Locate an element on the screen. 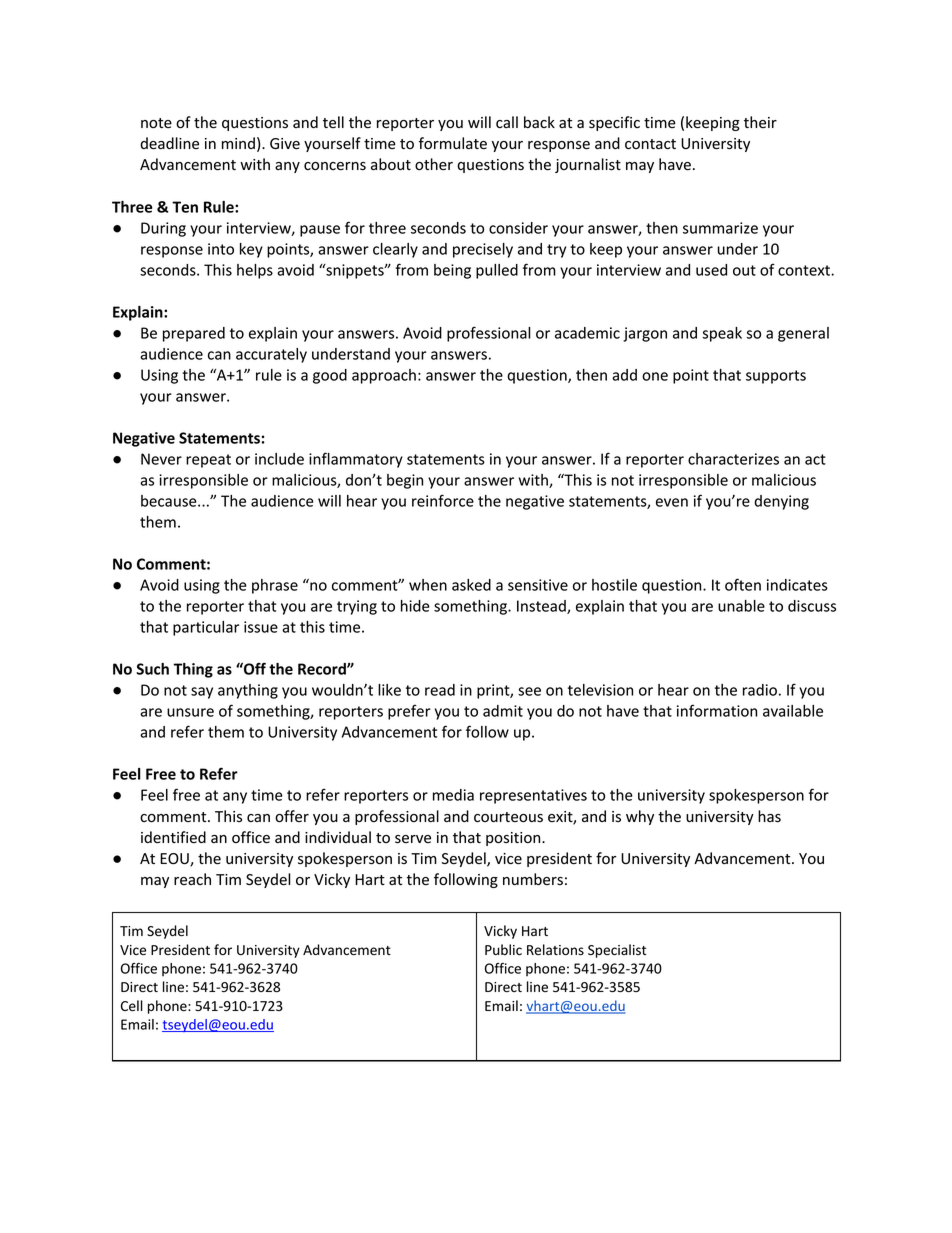 This screenshot has width=952, height=1233. phrase is located at coordinates (275, 586).
